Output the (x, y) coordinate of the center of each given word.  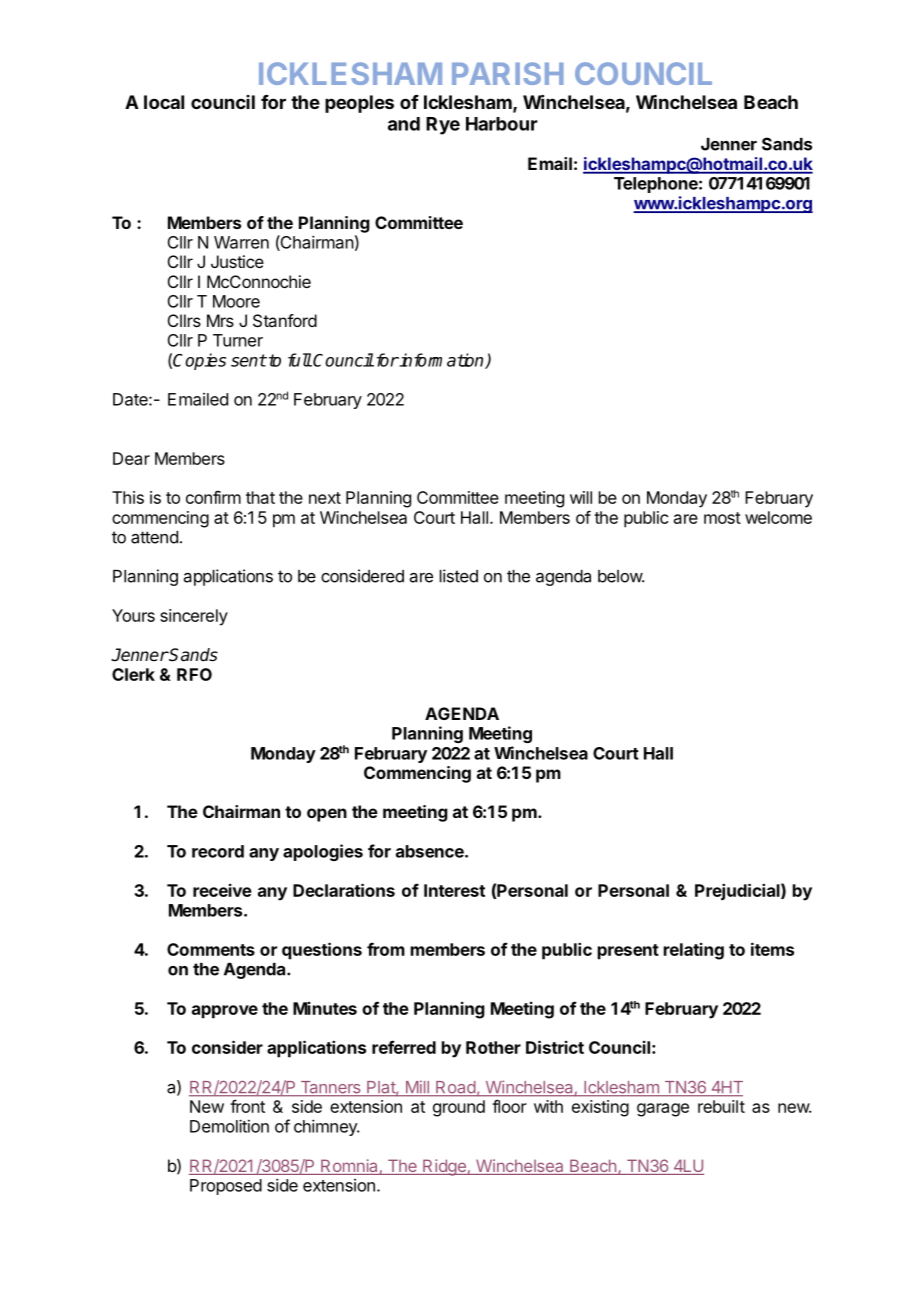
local (164, 102)
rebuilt (721, 1106)
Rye (443, 126)
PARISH (508, 73)
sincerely (194, 617)
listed (459, 576)
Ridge (444, 1167)
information (442, 361)
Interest (454, 890)
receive (222, 890)
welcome (778, 517)
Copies (199, 361)
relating (694, 951)
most (722, 518)
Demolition (229, 1126)
